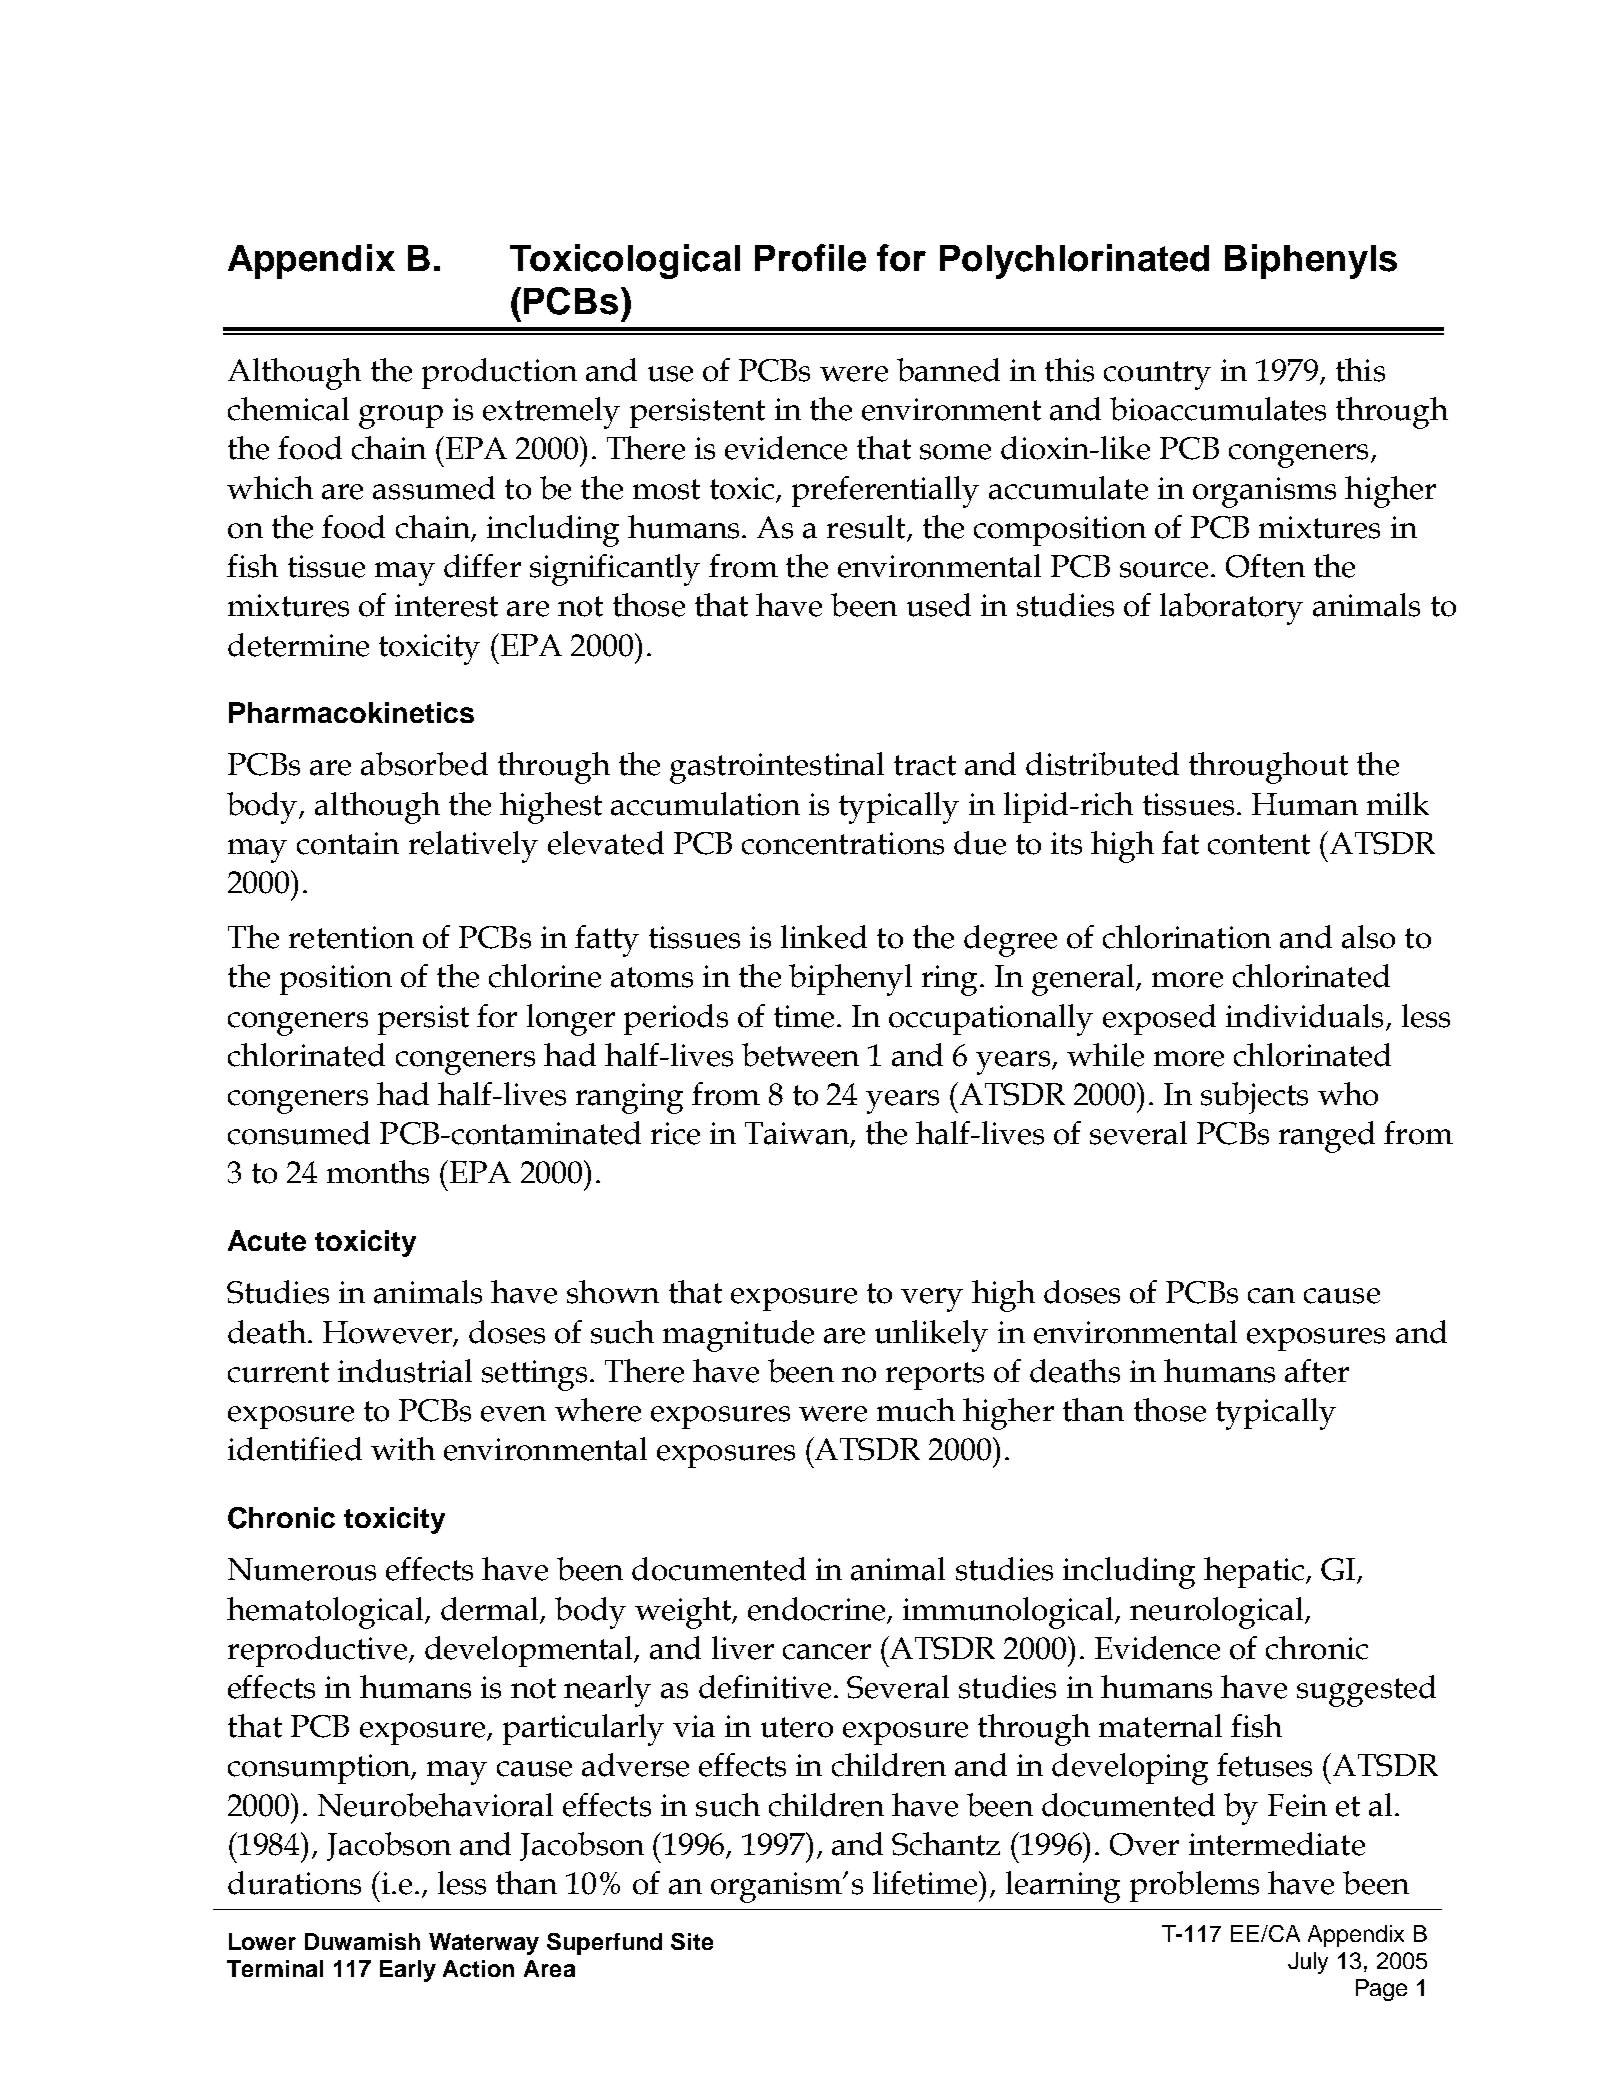 This screenshot has width=1610, height=2084. I want to click on Taiwan, so click(798, 1134).
